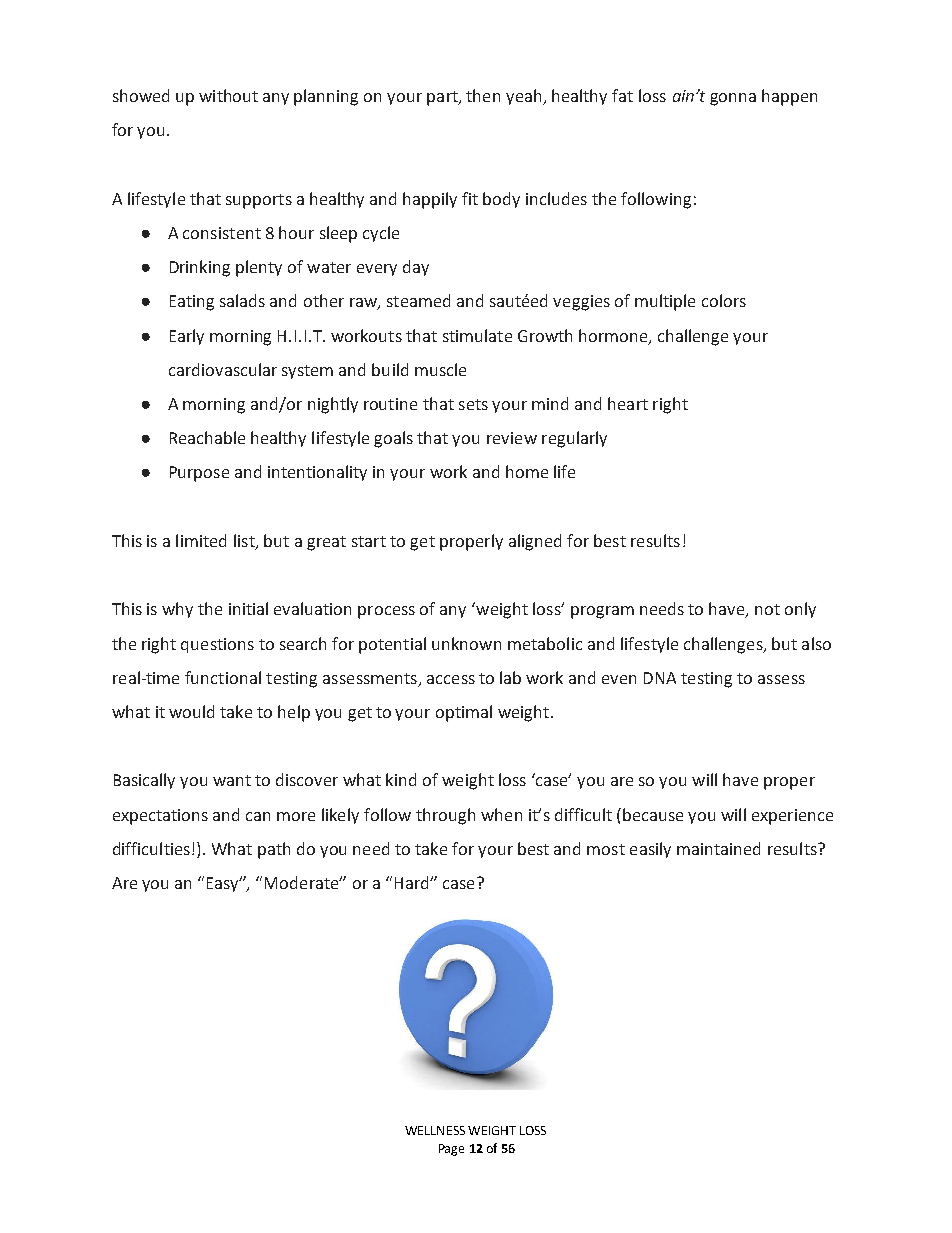 The image size is (952, 1233). Describe the element at coordinates (473, 404) in the screenshot. I see `sets` at that location.
